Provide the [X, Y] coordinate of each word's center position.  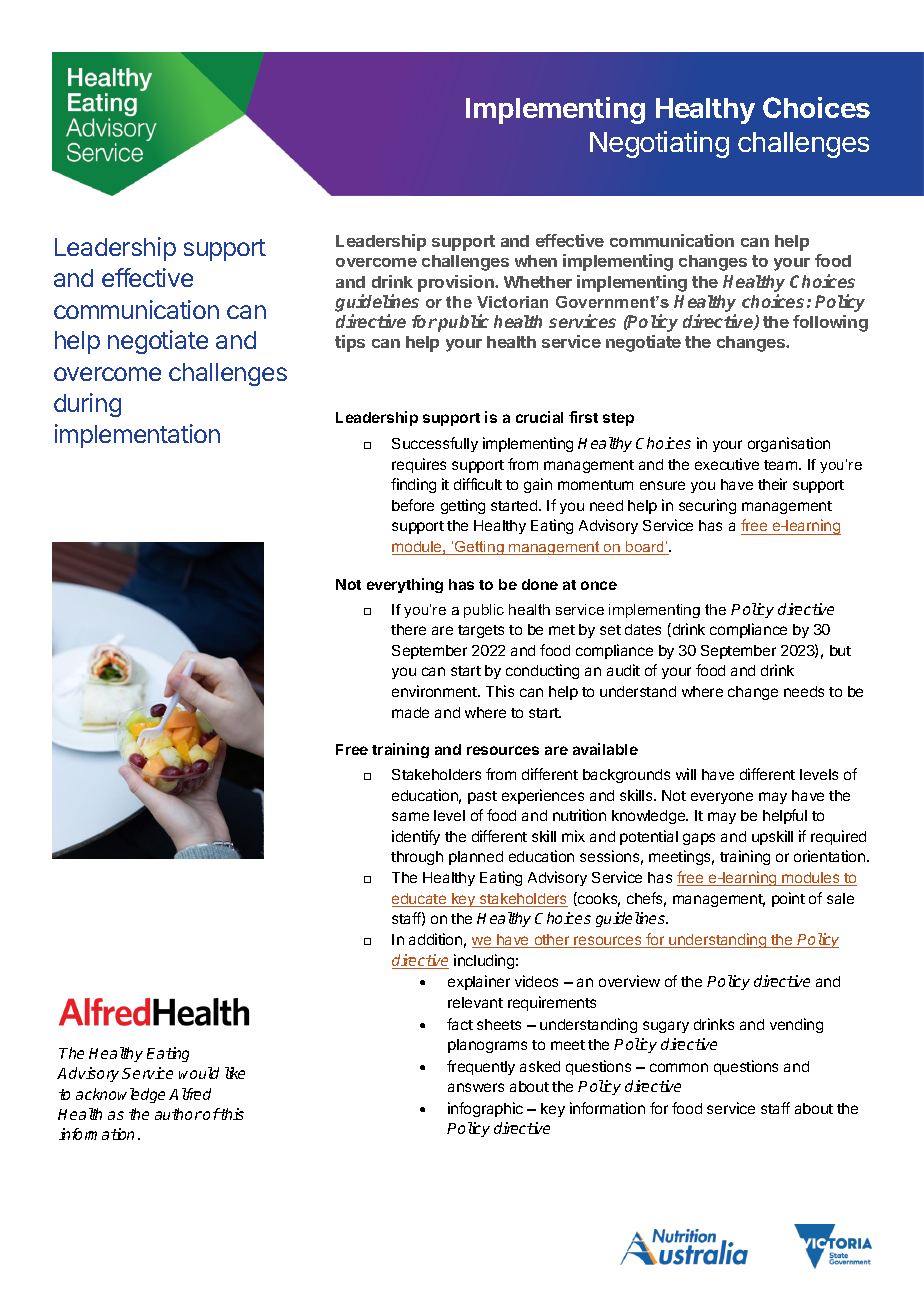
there [408, 629]
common [679, 1067]
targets [481, 631]
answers [476, 1087]
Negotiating [659, 144]
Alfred [190, 1094]
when [536, 261]
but [840, 650]
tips [350, 343]
